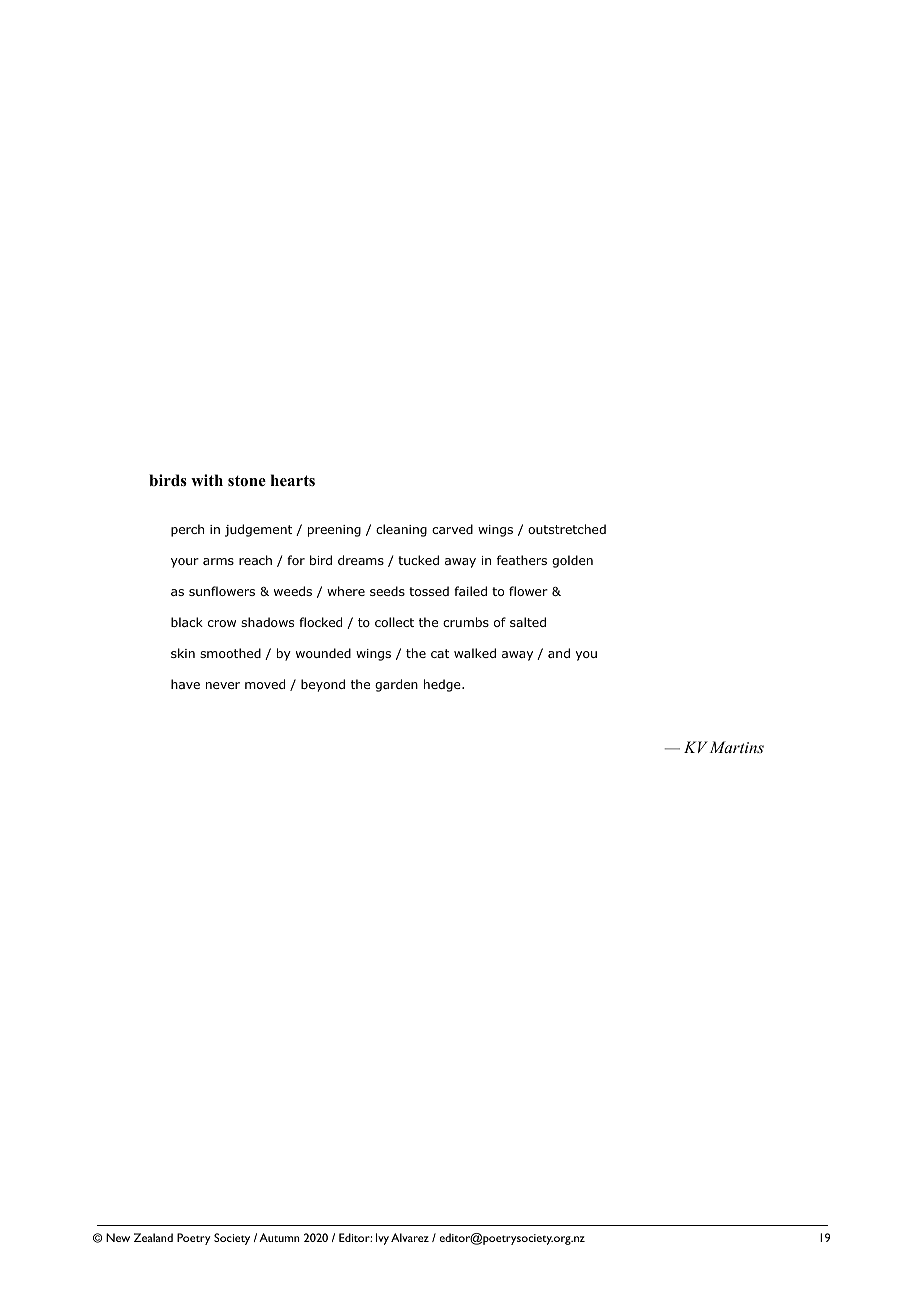  I want to click on carved, so click(452, 529).
